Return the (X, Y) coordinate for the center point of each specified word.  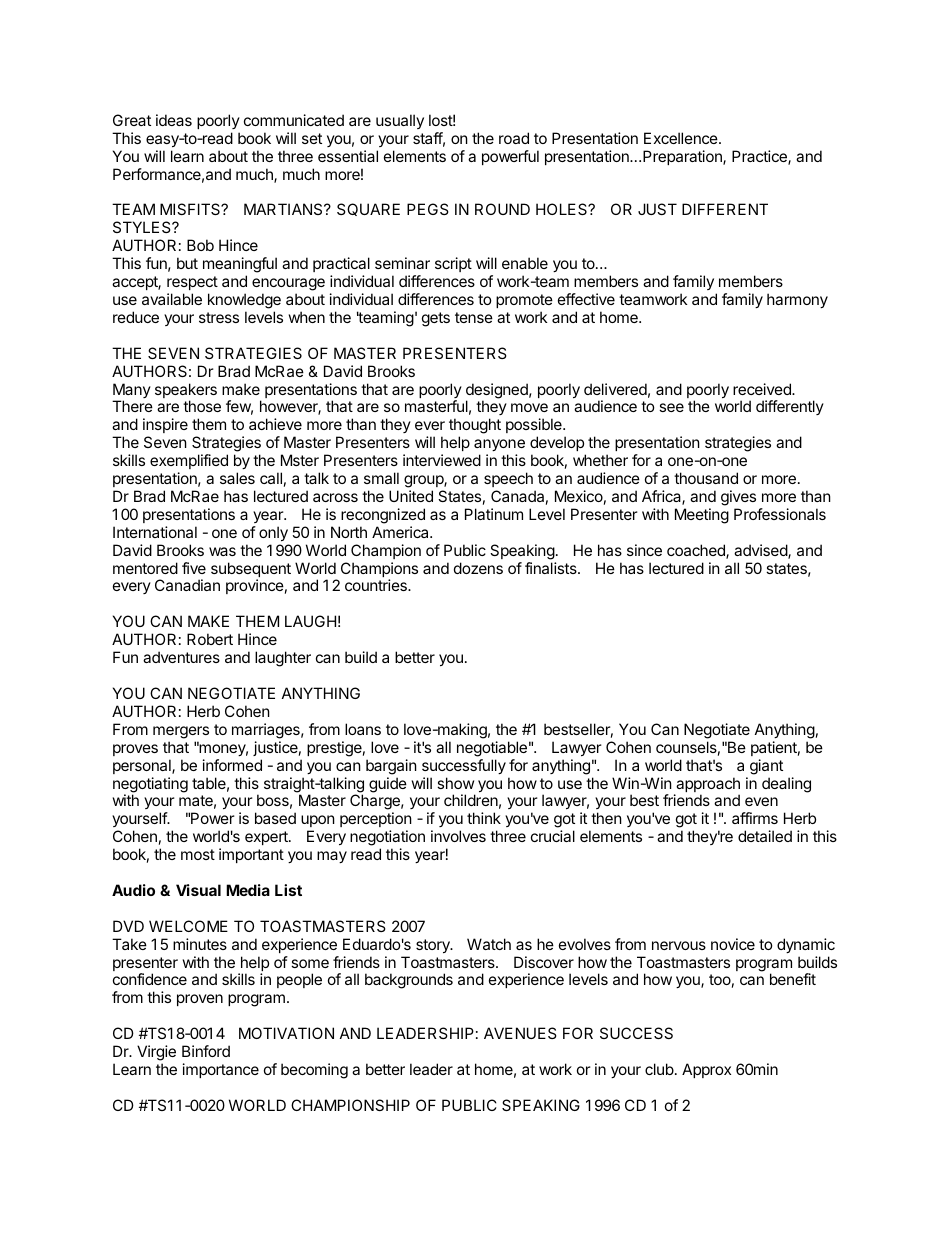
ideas (174, 120)
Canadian (187, 585)
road (514, 138)
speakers (186, 392)
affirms (755, 818)
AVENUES (520, 1033)
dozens (478, 568)
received (763, 389)
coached (697, 551)
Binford (206, 1051)
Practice (760, 157)
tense (474, 317)
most (198, 854)
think (484, 818)
